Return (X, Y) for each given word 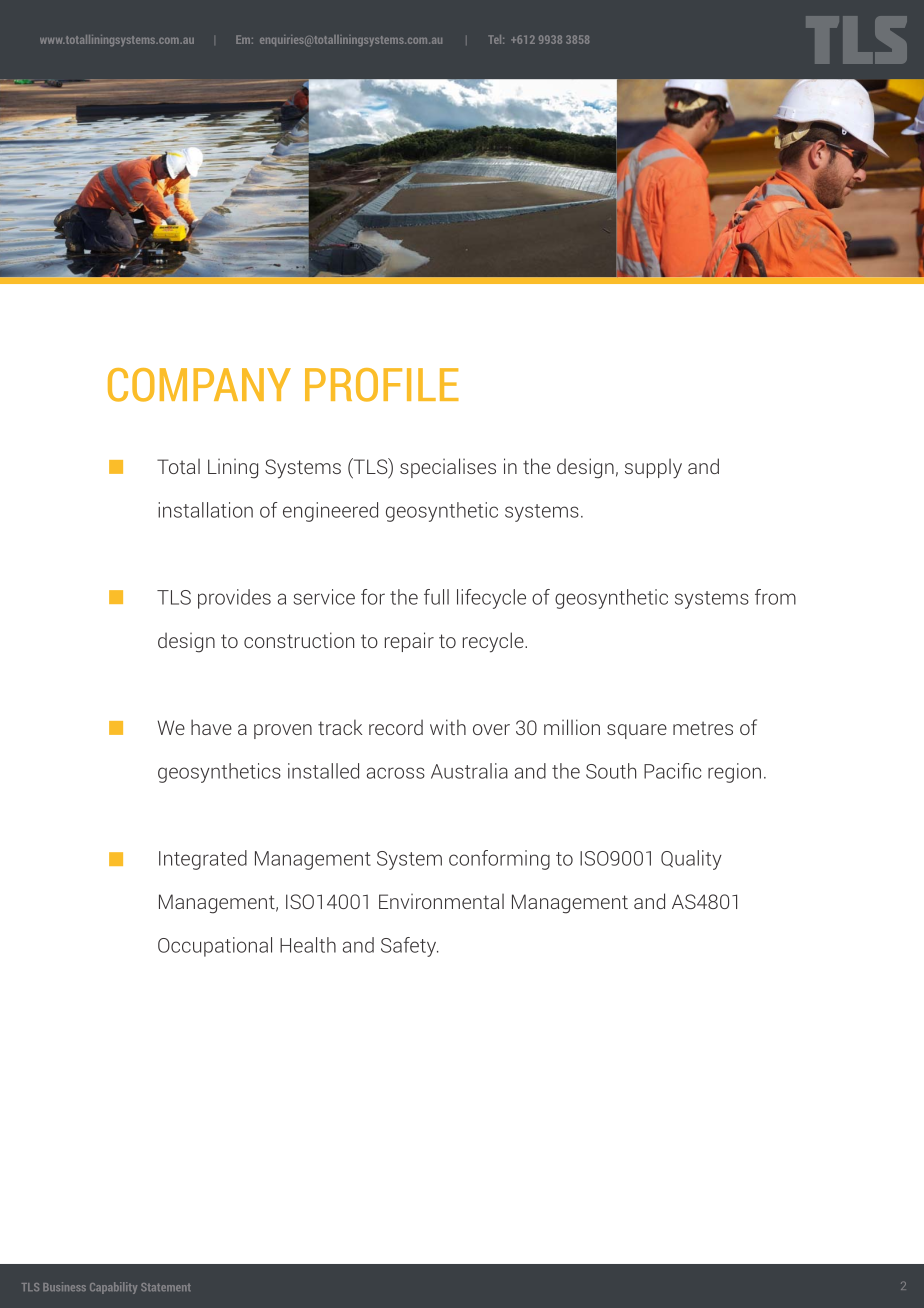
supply (653, 468)
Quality (691, 860)
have (211, 727)
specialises (448, 468)
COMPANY (199, 385)
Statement (166, 1287)
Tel (496, 39)
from (775, 597)
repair (409, 642)
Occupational (215, 947)
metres (703, 728)
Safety (409, 947)
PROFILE (382, 385)
